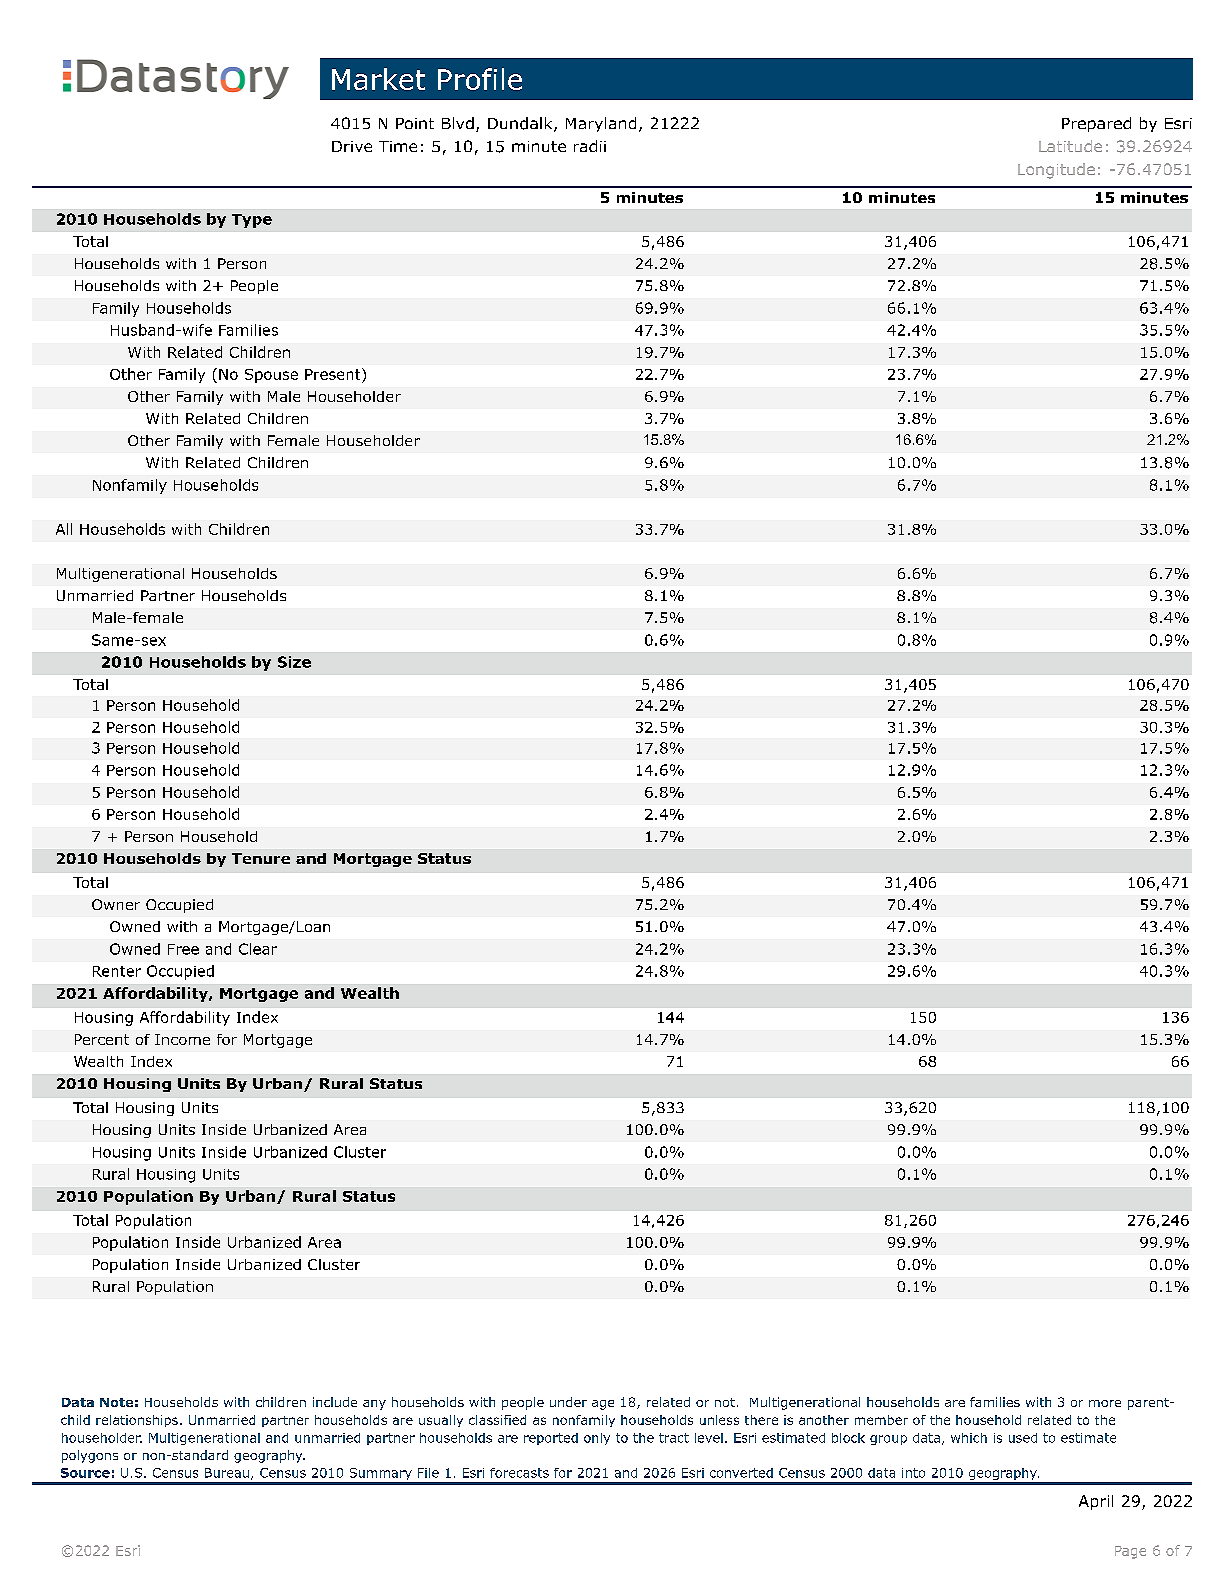 This screenshot has width=1226, height=1586. What do you see at coordinates (601, 124) in the screenshot?
I see `Maryland` at bounding box center [601, 124].
